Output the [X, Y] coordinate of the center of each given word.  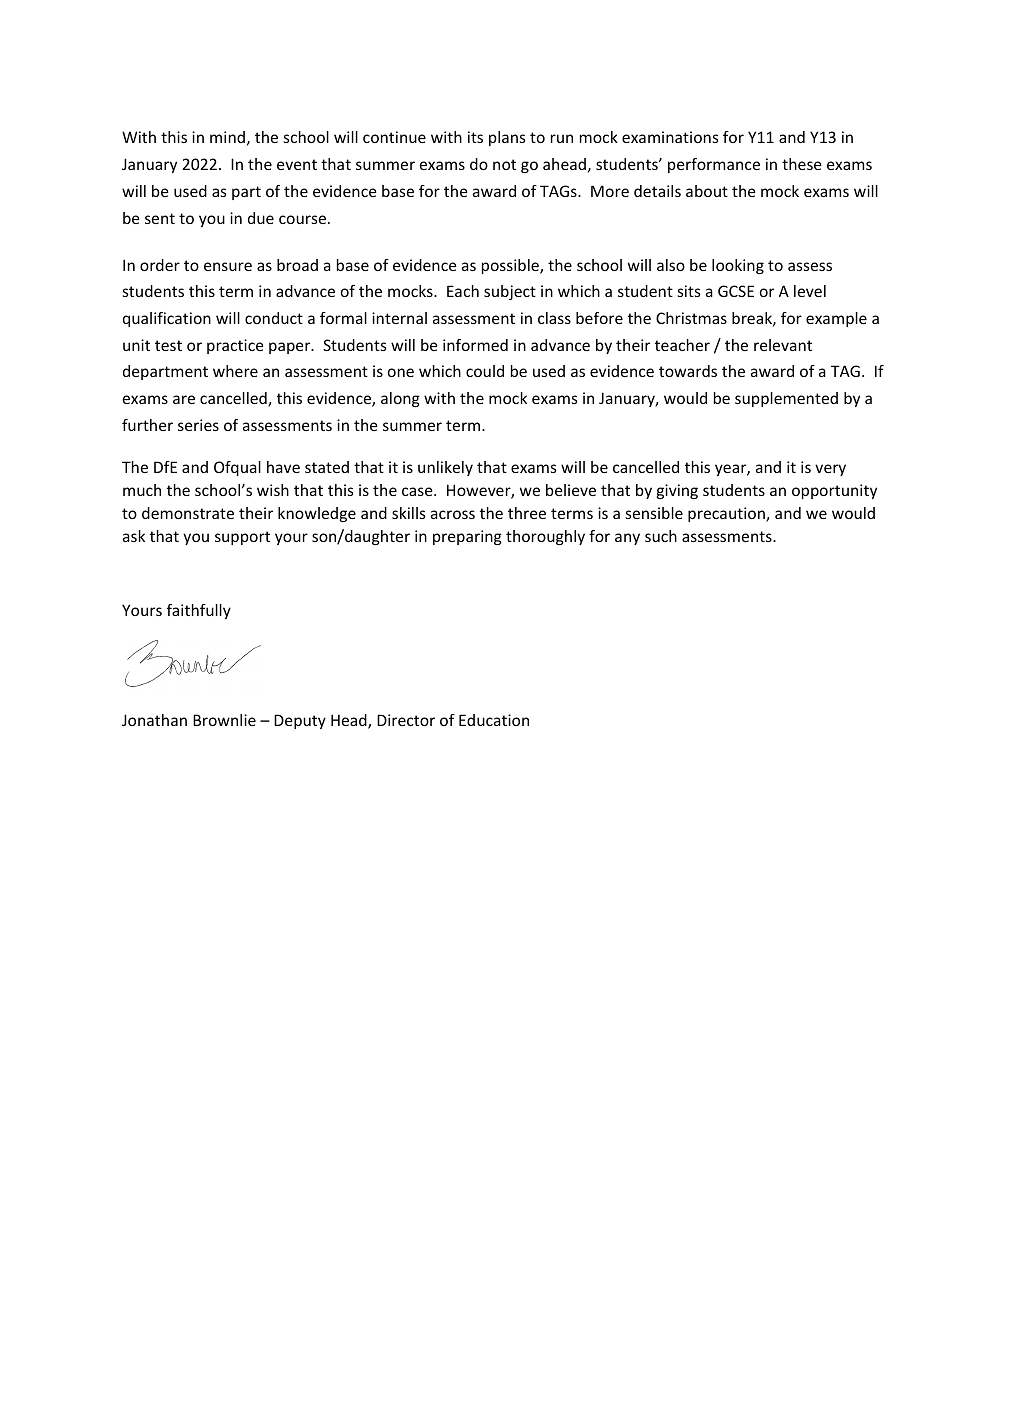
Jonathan [154, 720]
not [504, 164]
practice [235, 346]
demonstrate [188, 513]
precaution [727, 514]
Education [494, 720]
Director [406, 720]
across [453, 514]
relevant [783, 345]
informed [475, 345]
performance [714, 165]
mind [227, 137]
